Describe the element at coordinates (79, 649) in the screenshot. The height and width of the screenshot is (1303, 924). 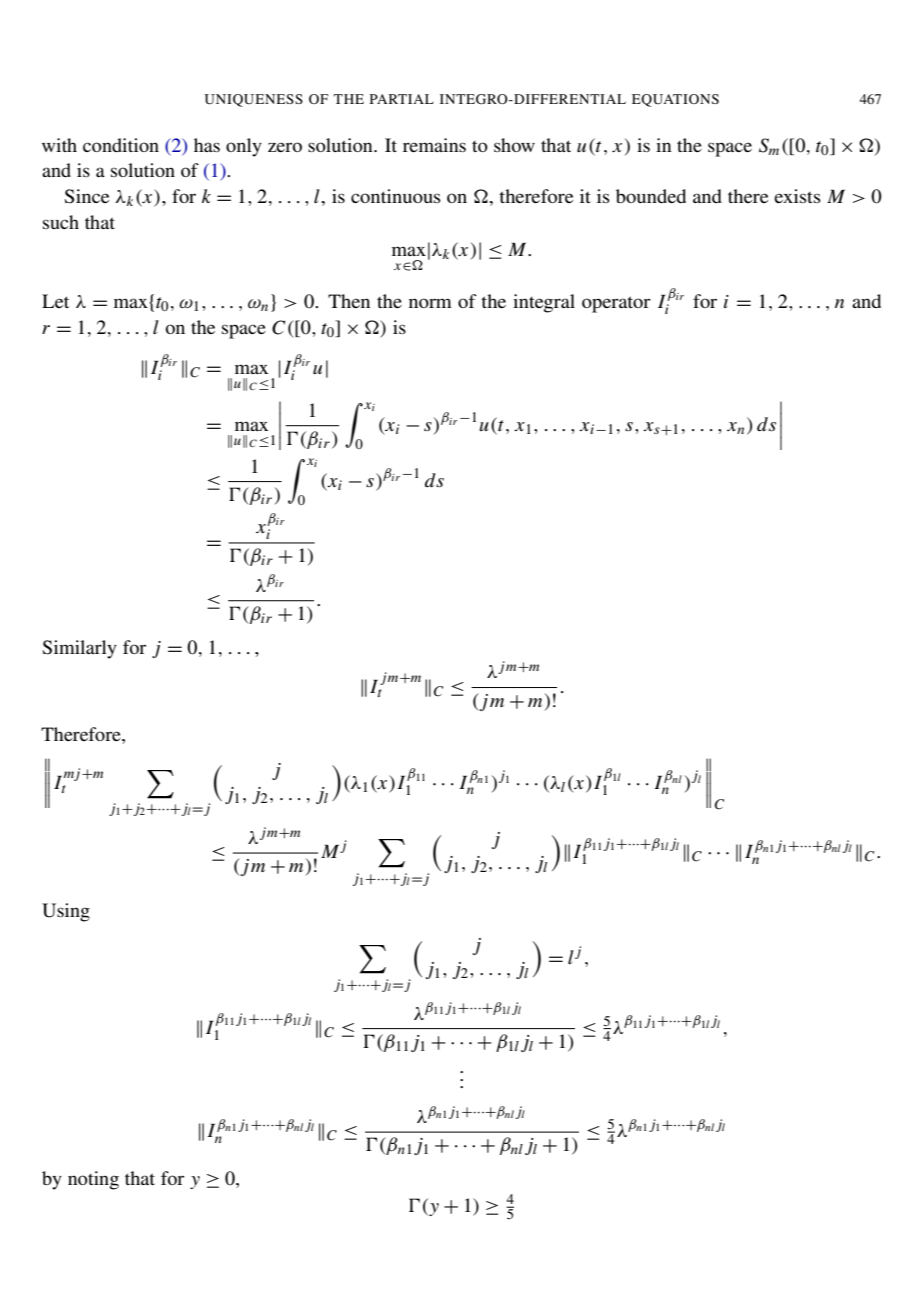
I see `Similarly` at that location.
